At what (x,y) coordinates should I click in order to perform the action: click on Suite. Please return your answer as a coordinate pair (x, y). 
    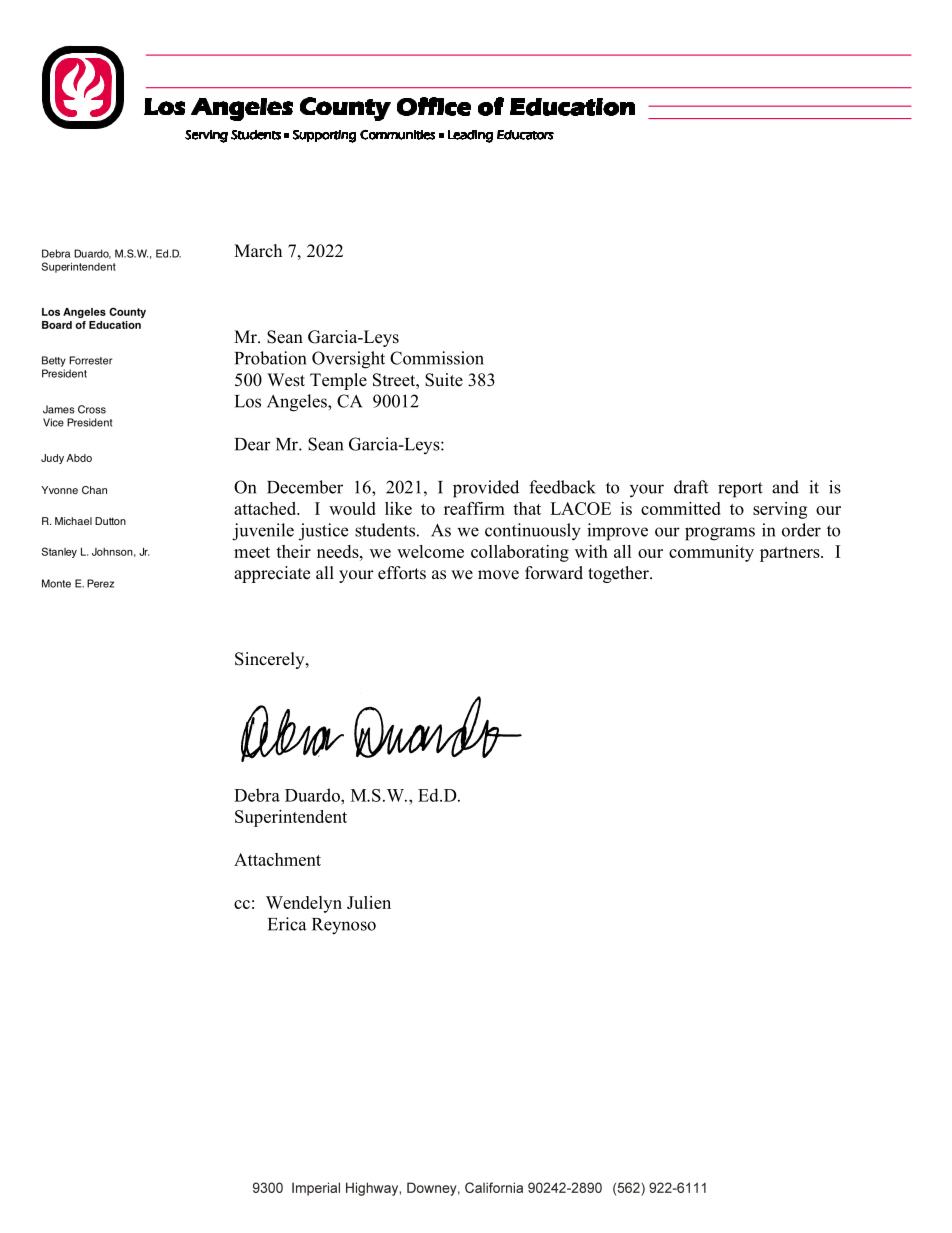
    Looking at the image, I should click on (444, 380).
